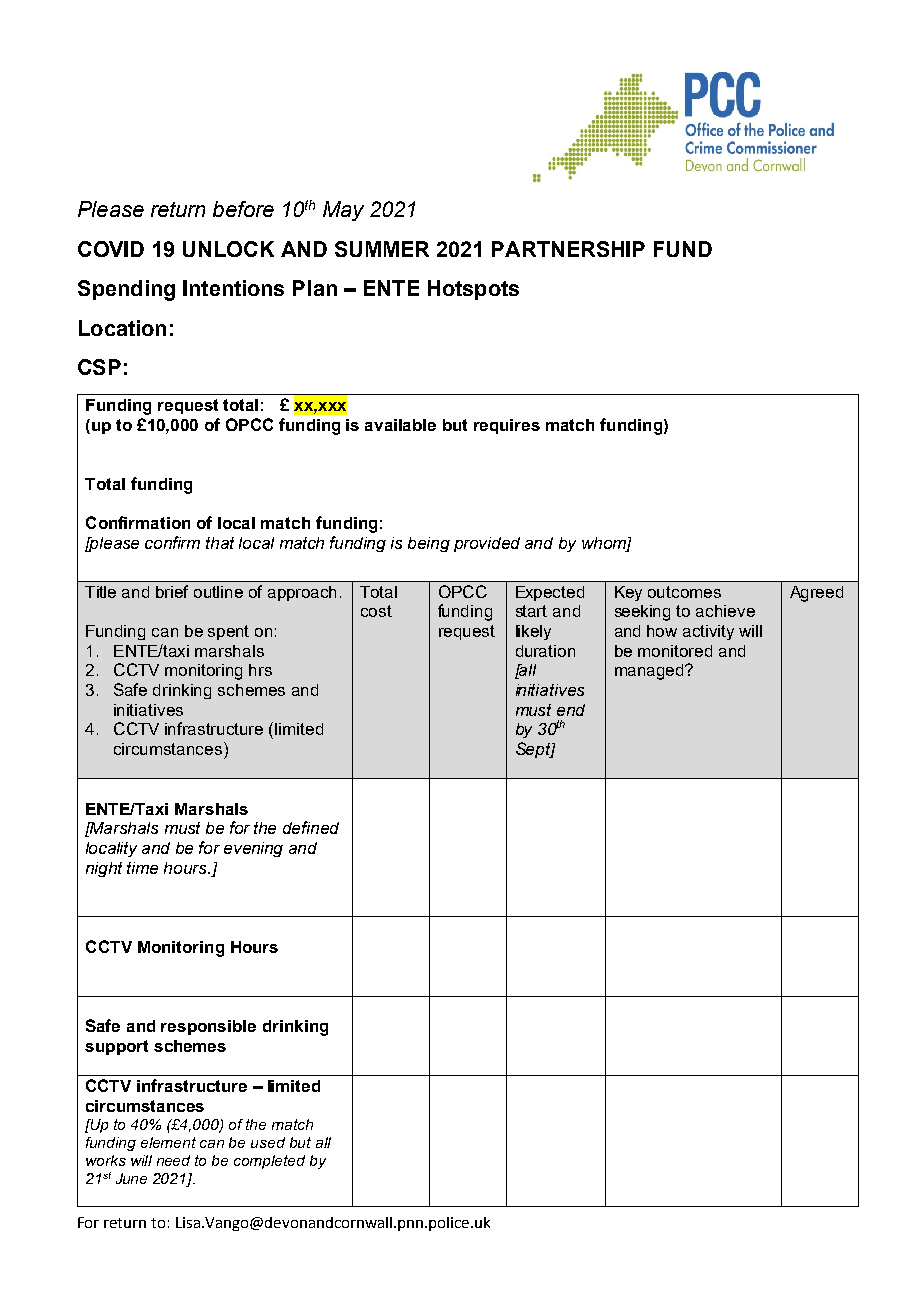 The image size is (924, 1308). Describe the element at coordinates (684, 592) in the screenshot. I see `outcomes` at that location.
